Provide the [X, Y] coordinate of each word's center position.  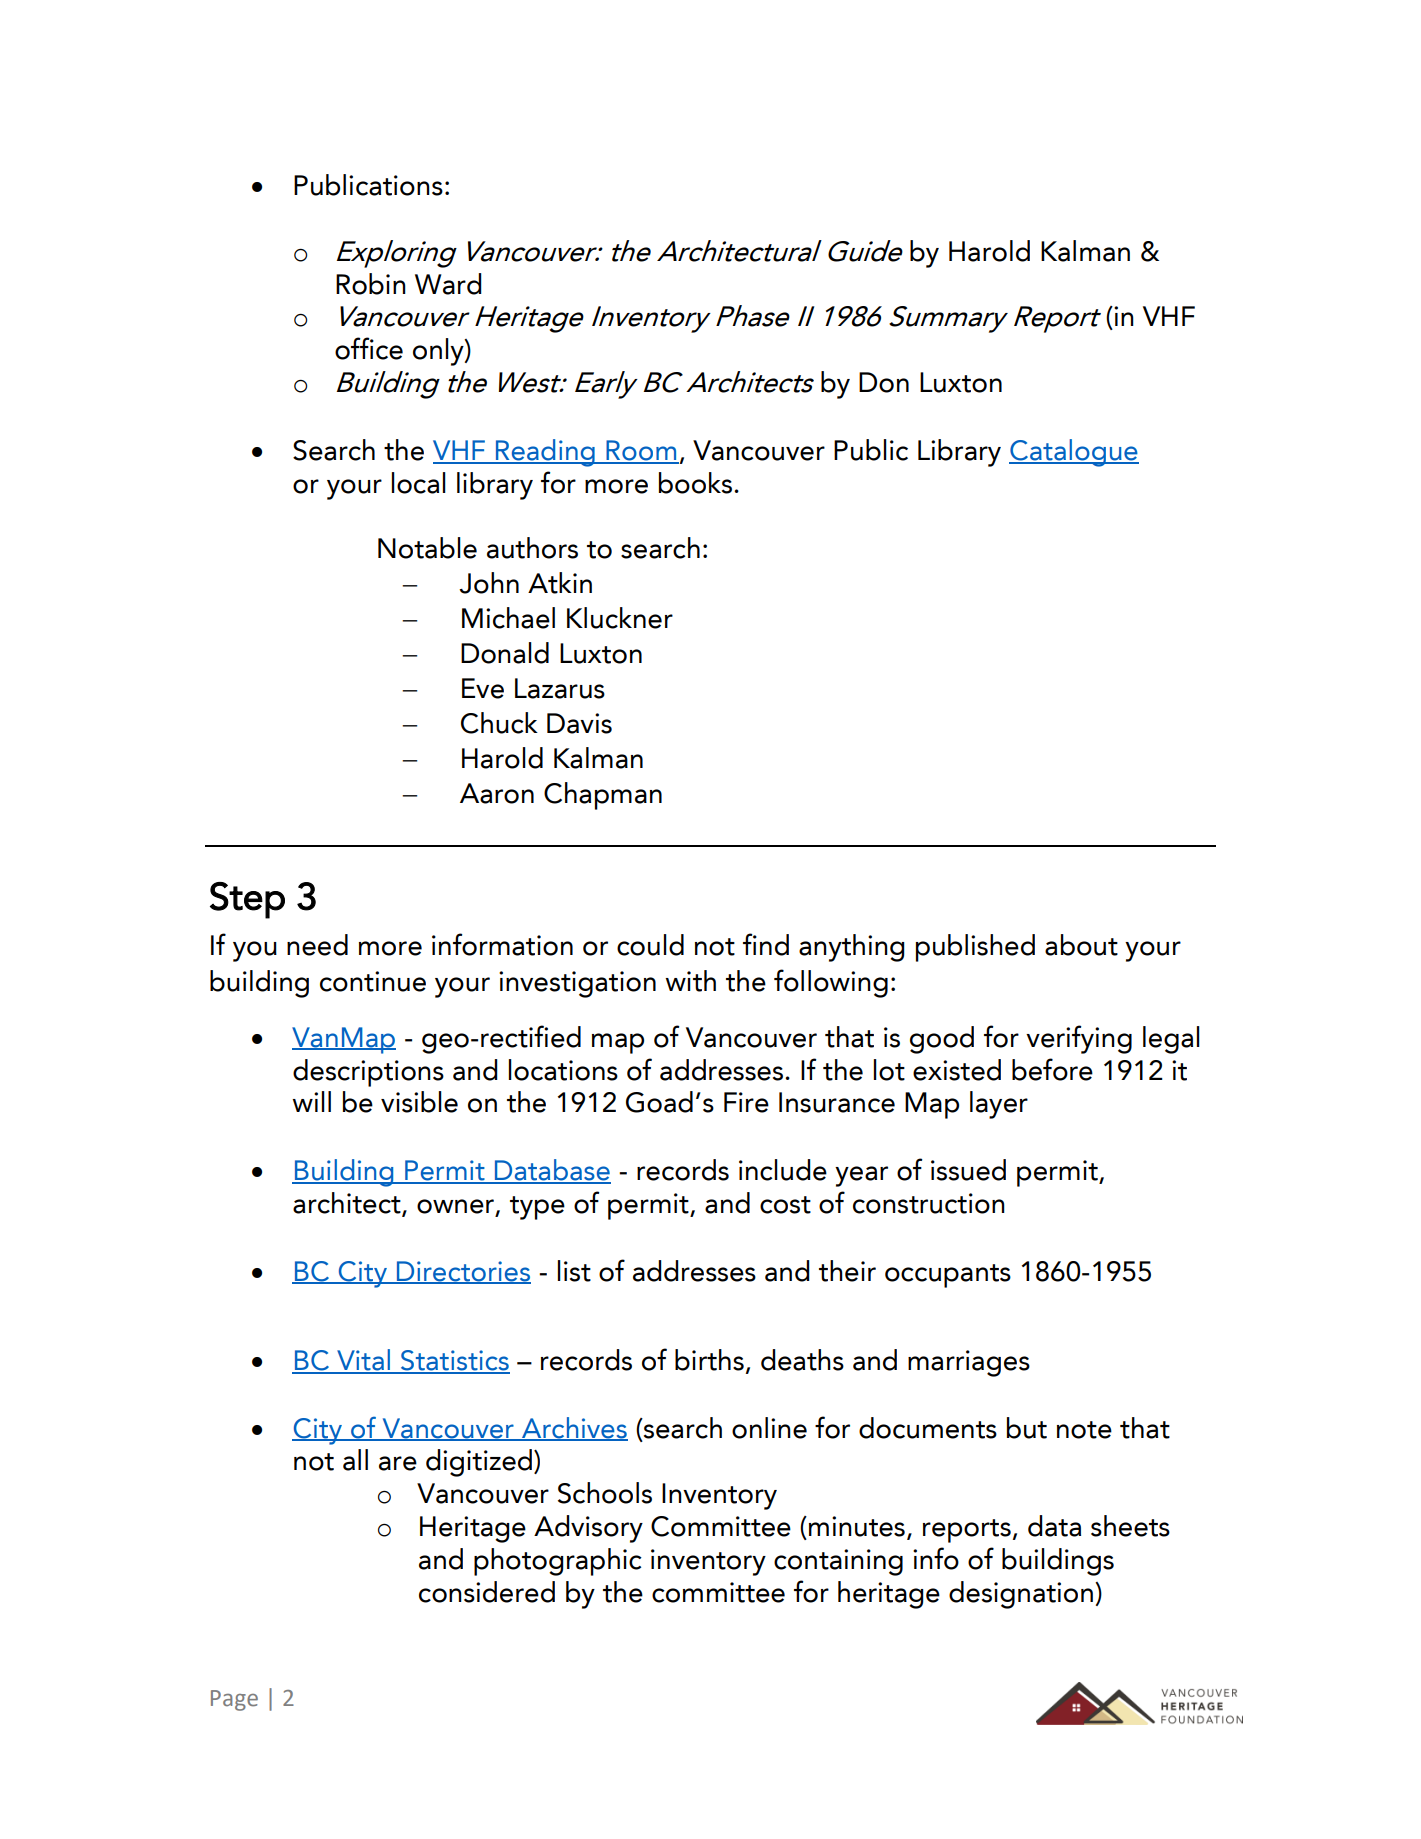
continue [373, 981]
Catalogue [1074, 453]
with [690, 981]
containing [838, 1562]
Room [641, 451]
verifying [1079, 1039]
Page [234, 1700]
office [369, 348]
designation [1022, 1595]
